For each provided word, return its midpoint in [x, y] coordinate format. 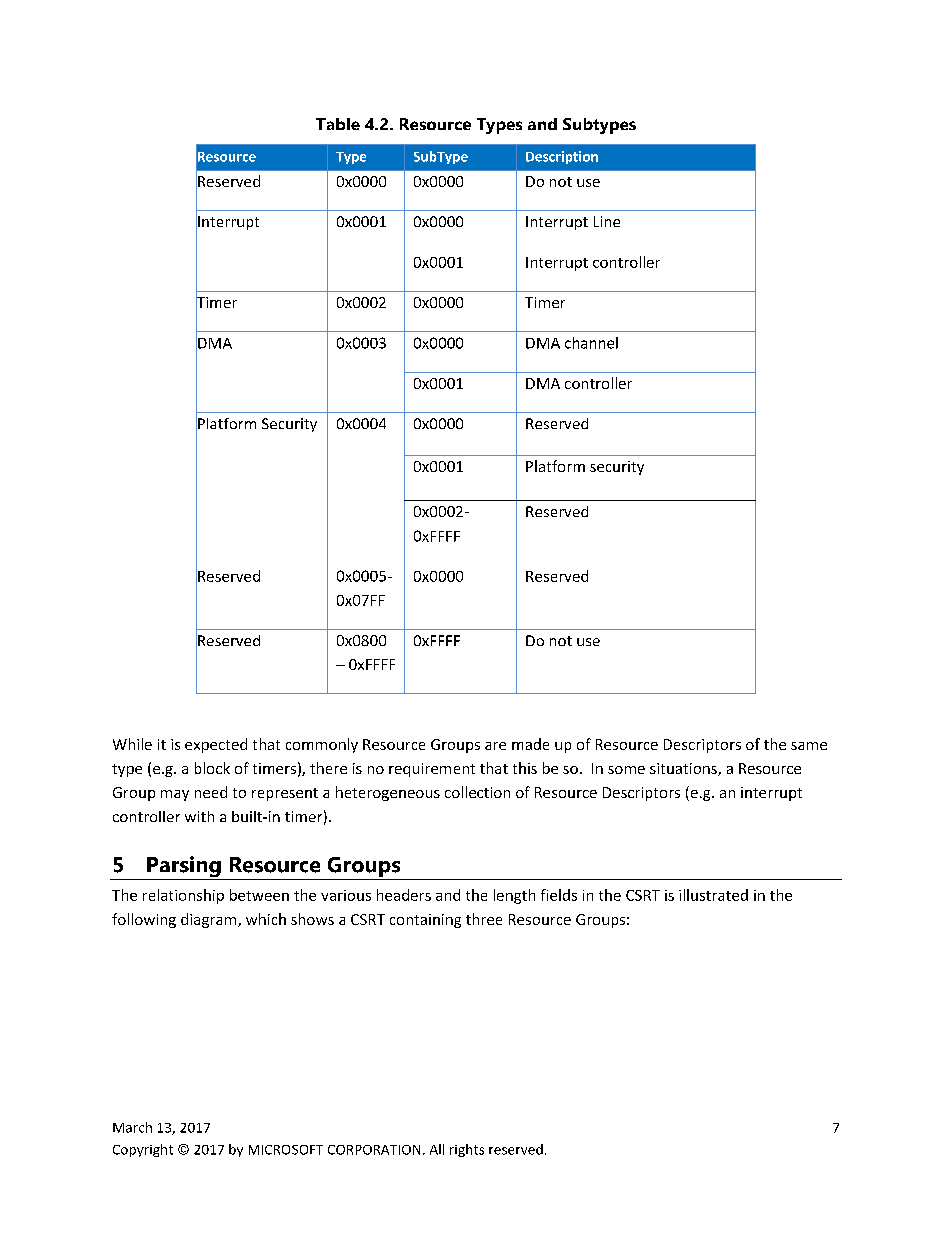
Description [562, 157]
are [495, 746]
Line [607, 221]
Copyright [143, 1150]
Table [338, 124]
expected [216, 745]
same [809, 746]
